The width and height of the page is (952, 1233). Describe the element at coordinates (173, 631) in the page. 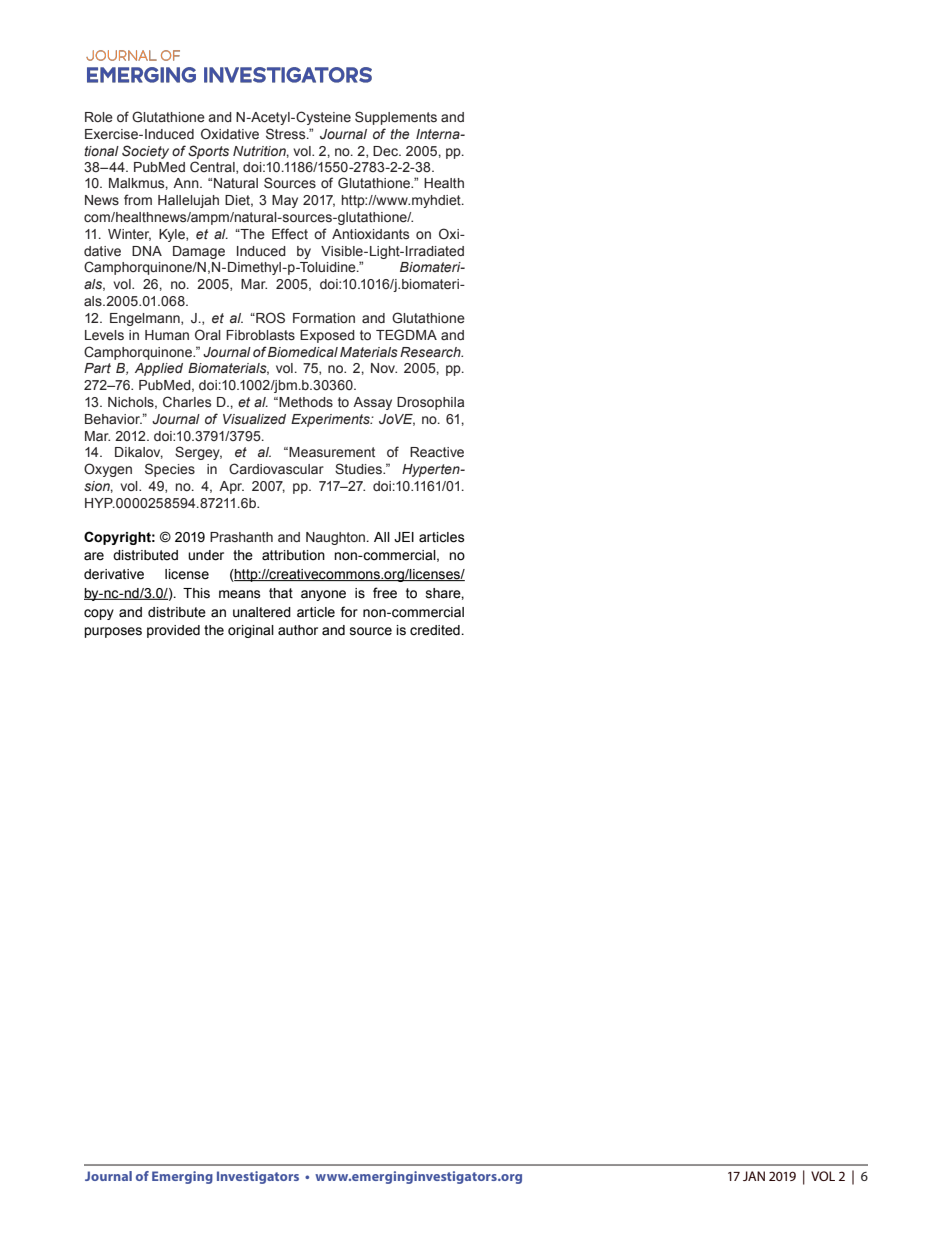

I see `provided` at that location.
